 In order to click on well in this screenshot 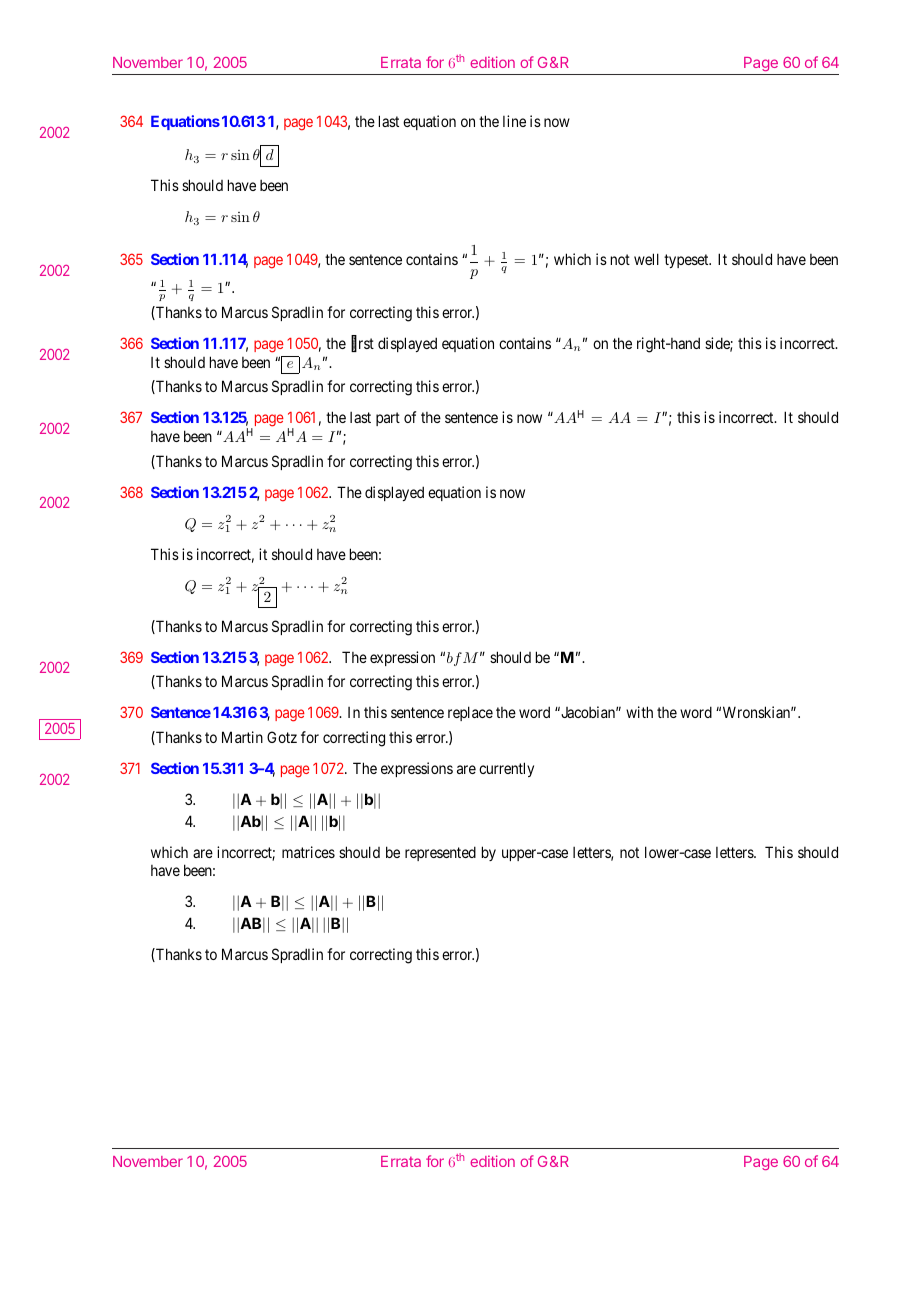, I will do `click(646, 259)`.
